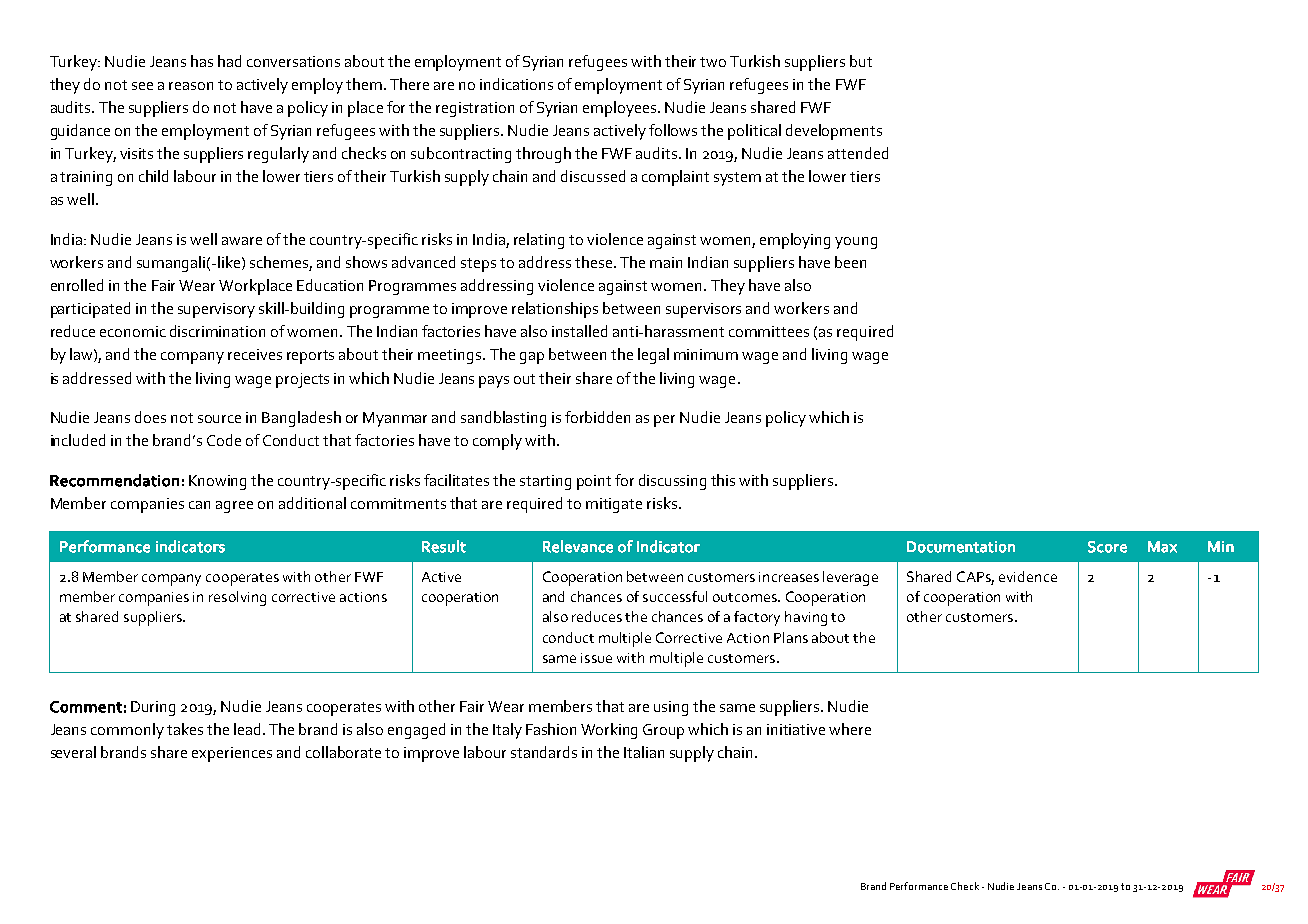  Describe the element at coordinates (185, 729) in the screenshot. I see `takes` at that location.
